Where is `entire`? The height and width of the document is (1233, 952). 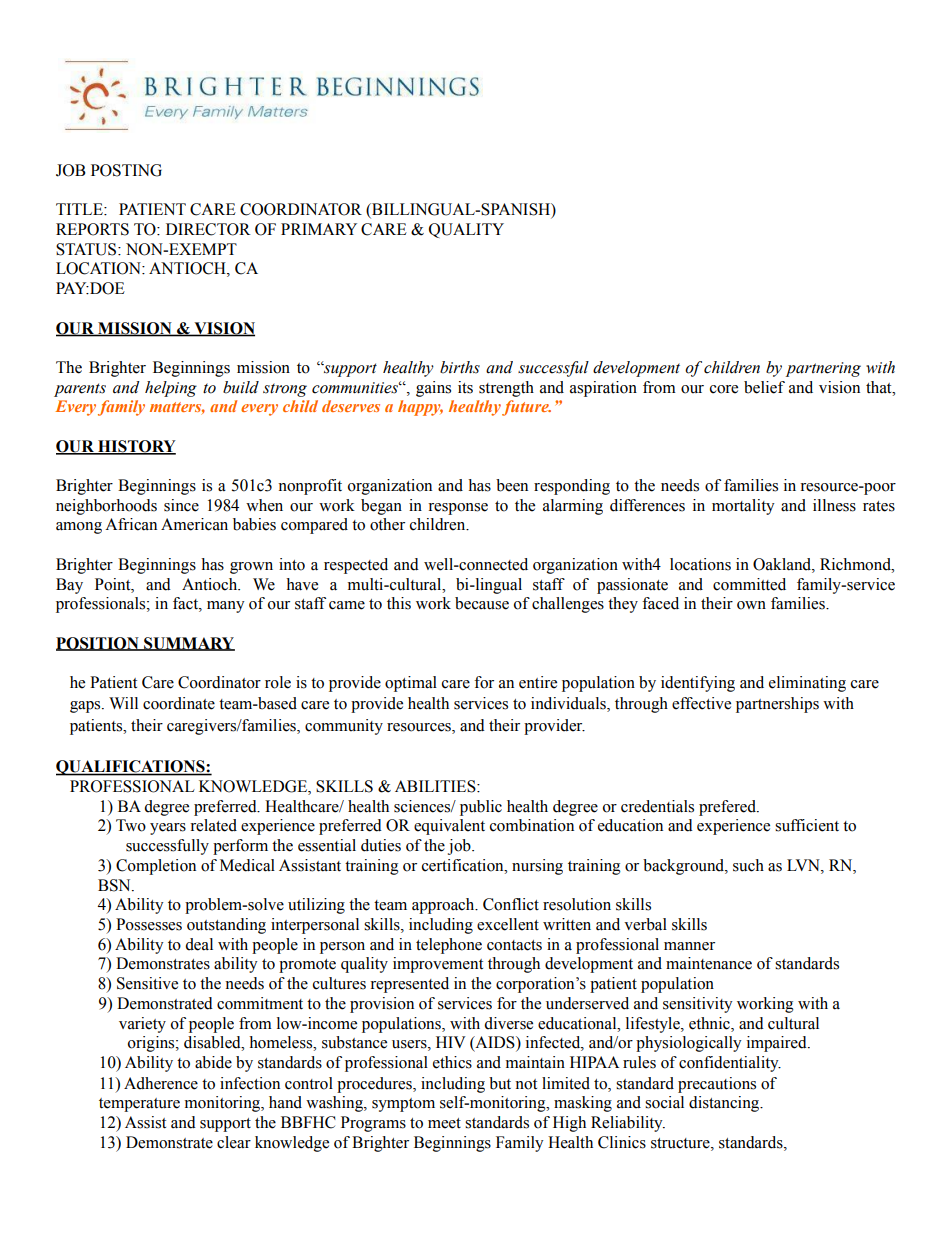 entire is located at coordinates (538, 682).
